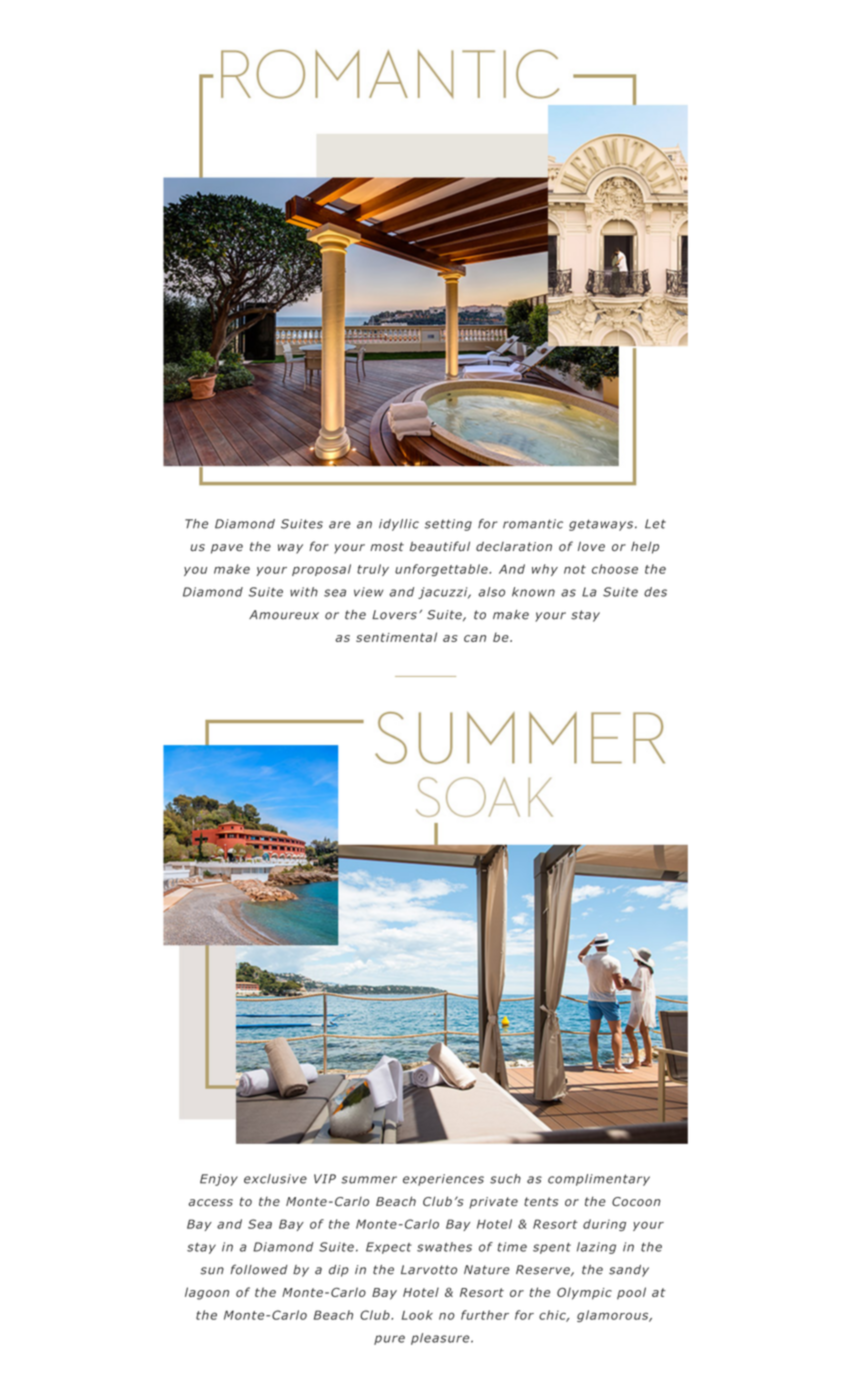 The width and height of the screenshot is (850, 1400). Describe the element at coordinates (304, 592) in the screenshot. I see `with` at that location.
